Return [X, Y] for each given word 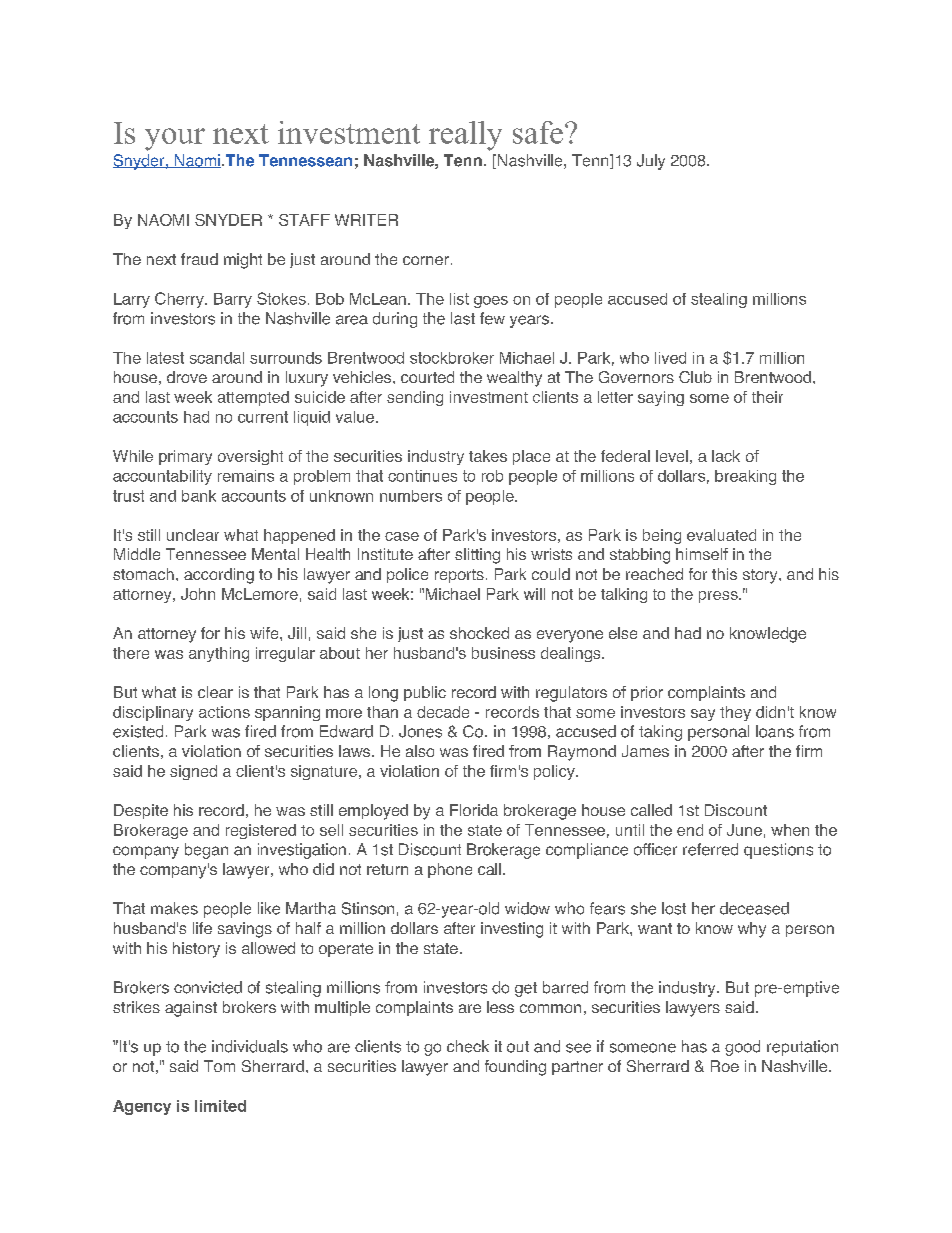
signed [193, 772]
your [175, 139]
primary [185, 457]
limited [220, 1106]
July [651, 162]
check [468, 1046]
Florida [474, 810]
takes [488, 456]
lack [726, 456]
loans [775, 731]
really [465, 136]
